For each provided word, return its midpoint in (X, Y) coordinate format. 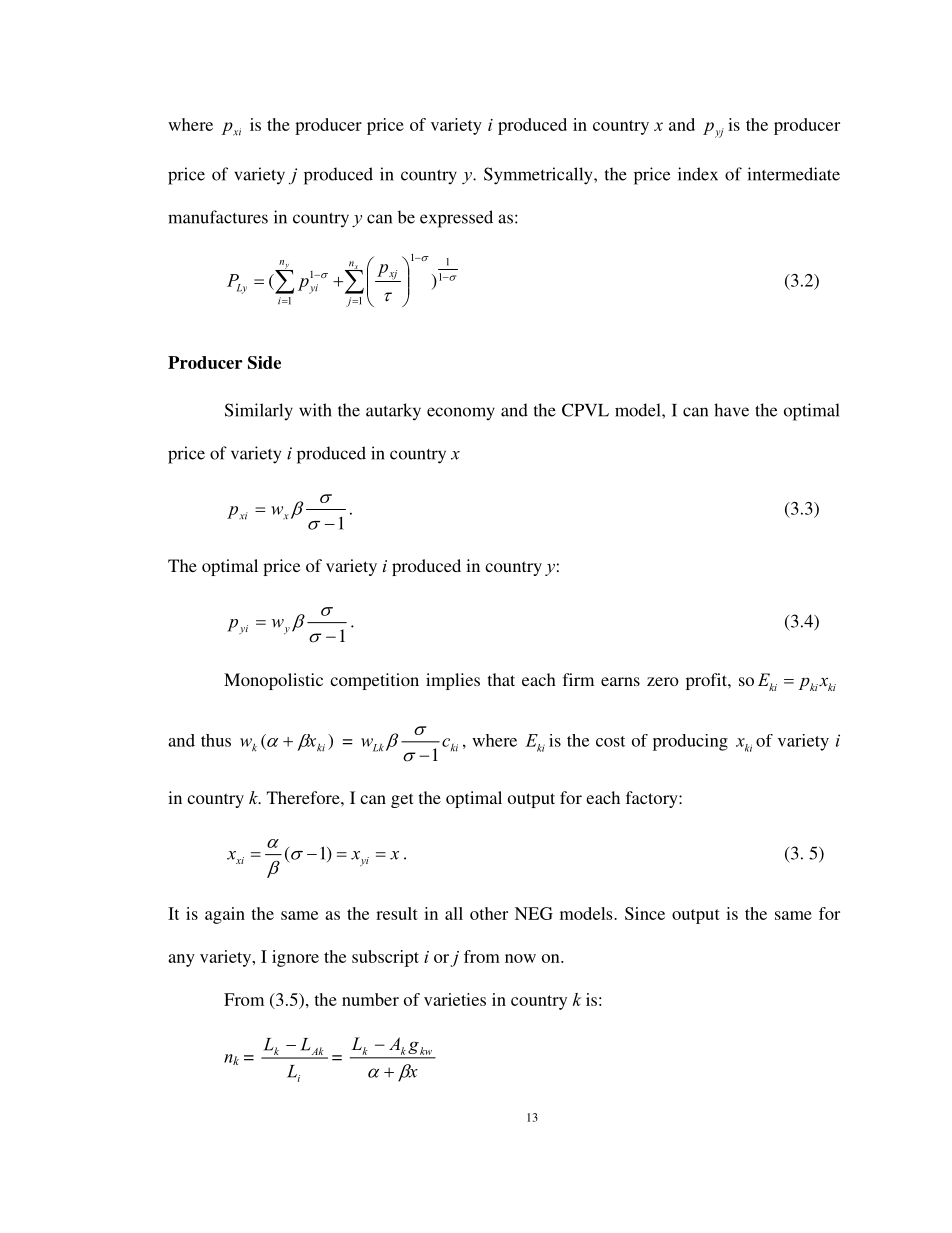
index (698, 174)
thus (216, 740)
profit (707, 681)
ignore (295, 958)
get (402, 800)
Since (645, 913)
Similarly (259, 412)
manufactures (218, 217)
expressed (456, 219)
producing (690, 742)
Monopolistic (273, 681)
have (731, 410)
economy (461, 414)
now (520, 958)
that (501, 679)
